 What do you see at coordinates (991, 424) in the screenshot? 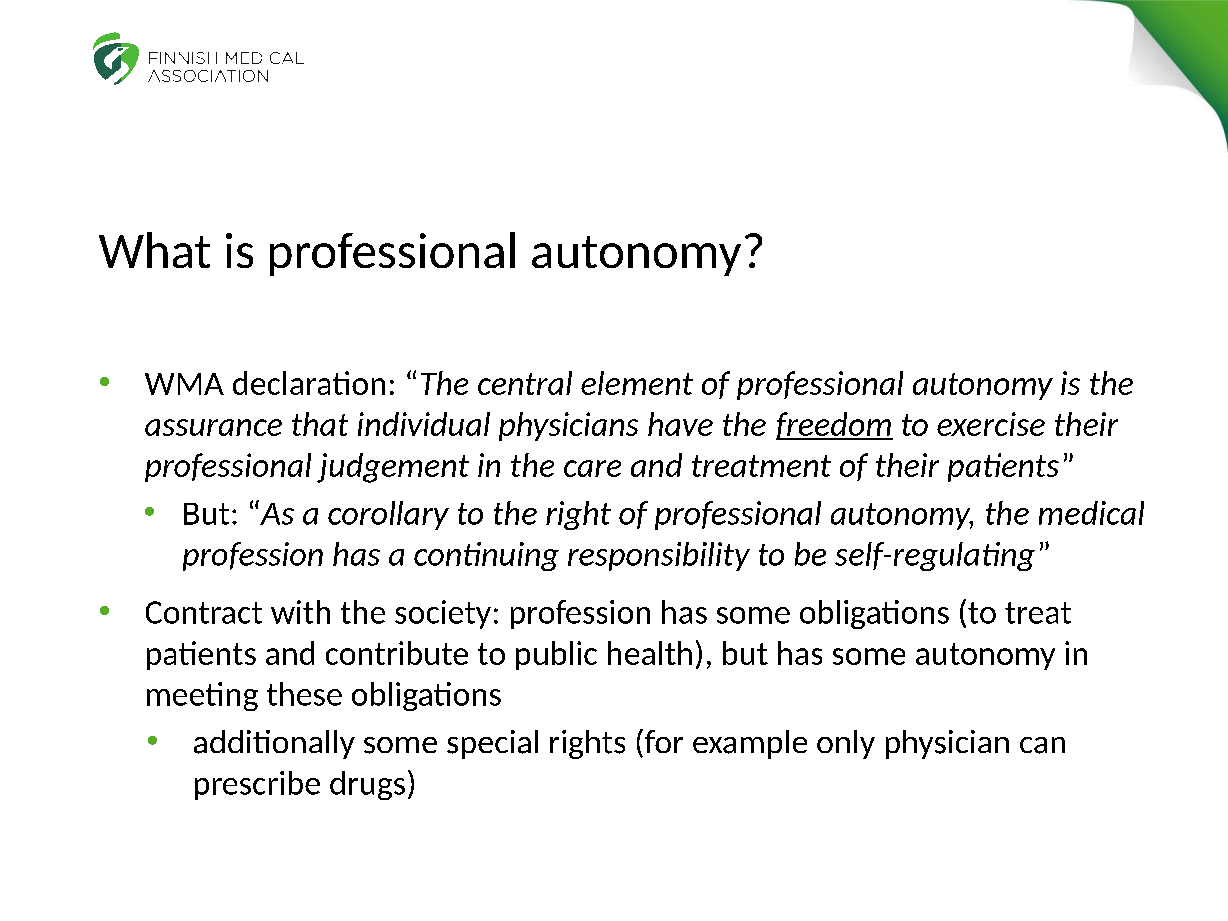
I see `exercise` at bounding box center [991, 424].
